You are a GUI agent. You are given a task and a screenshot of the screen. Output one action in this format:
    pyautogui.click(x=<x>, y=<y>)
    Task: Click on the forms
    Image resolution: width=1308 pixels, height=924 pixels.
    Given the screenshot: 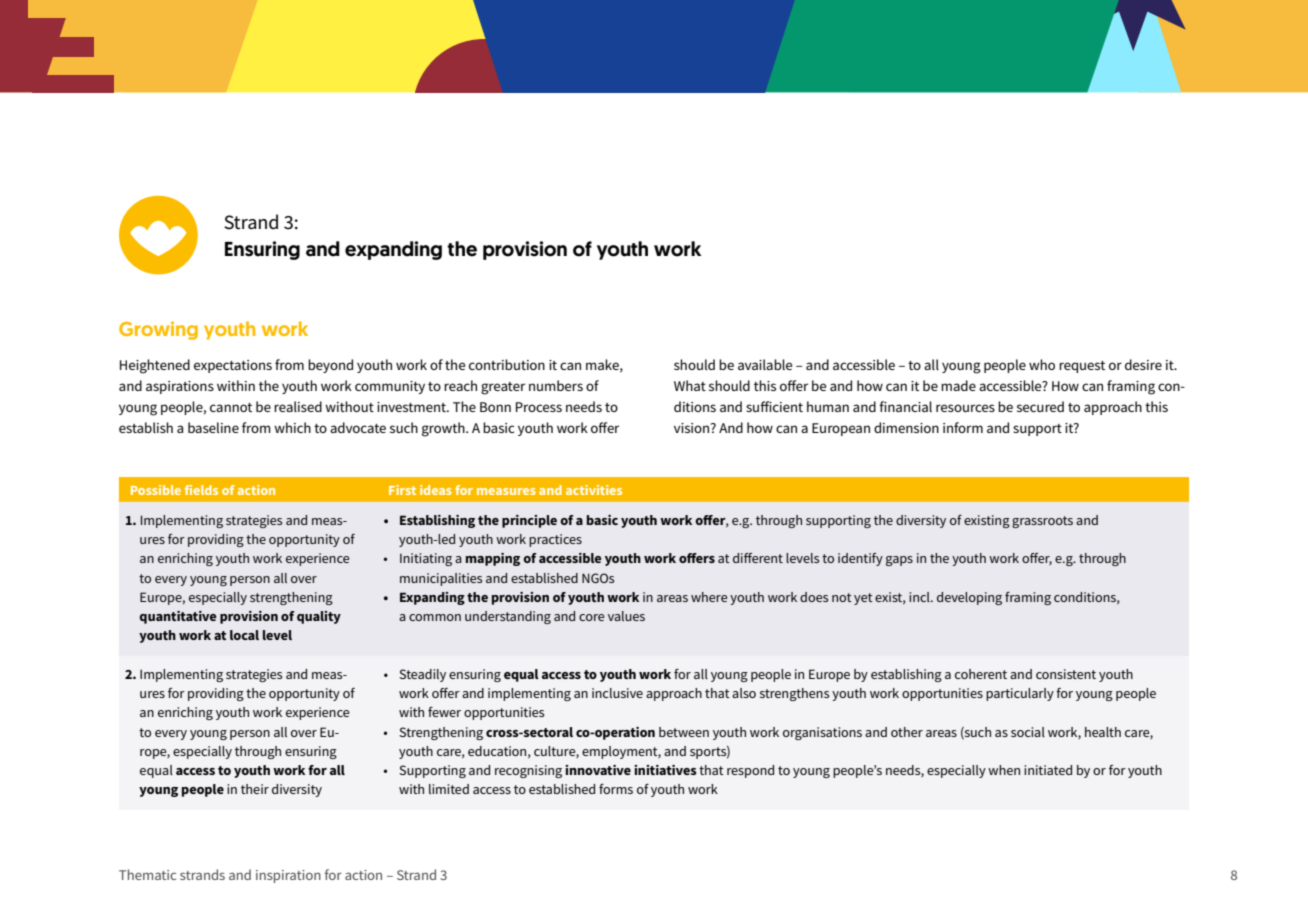 What is the action you would take?
    pyautogui.click(x=616, y=789)
